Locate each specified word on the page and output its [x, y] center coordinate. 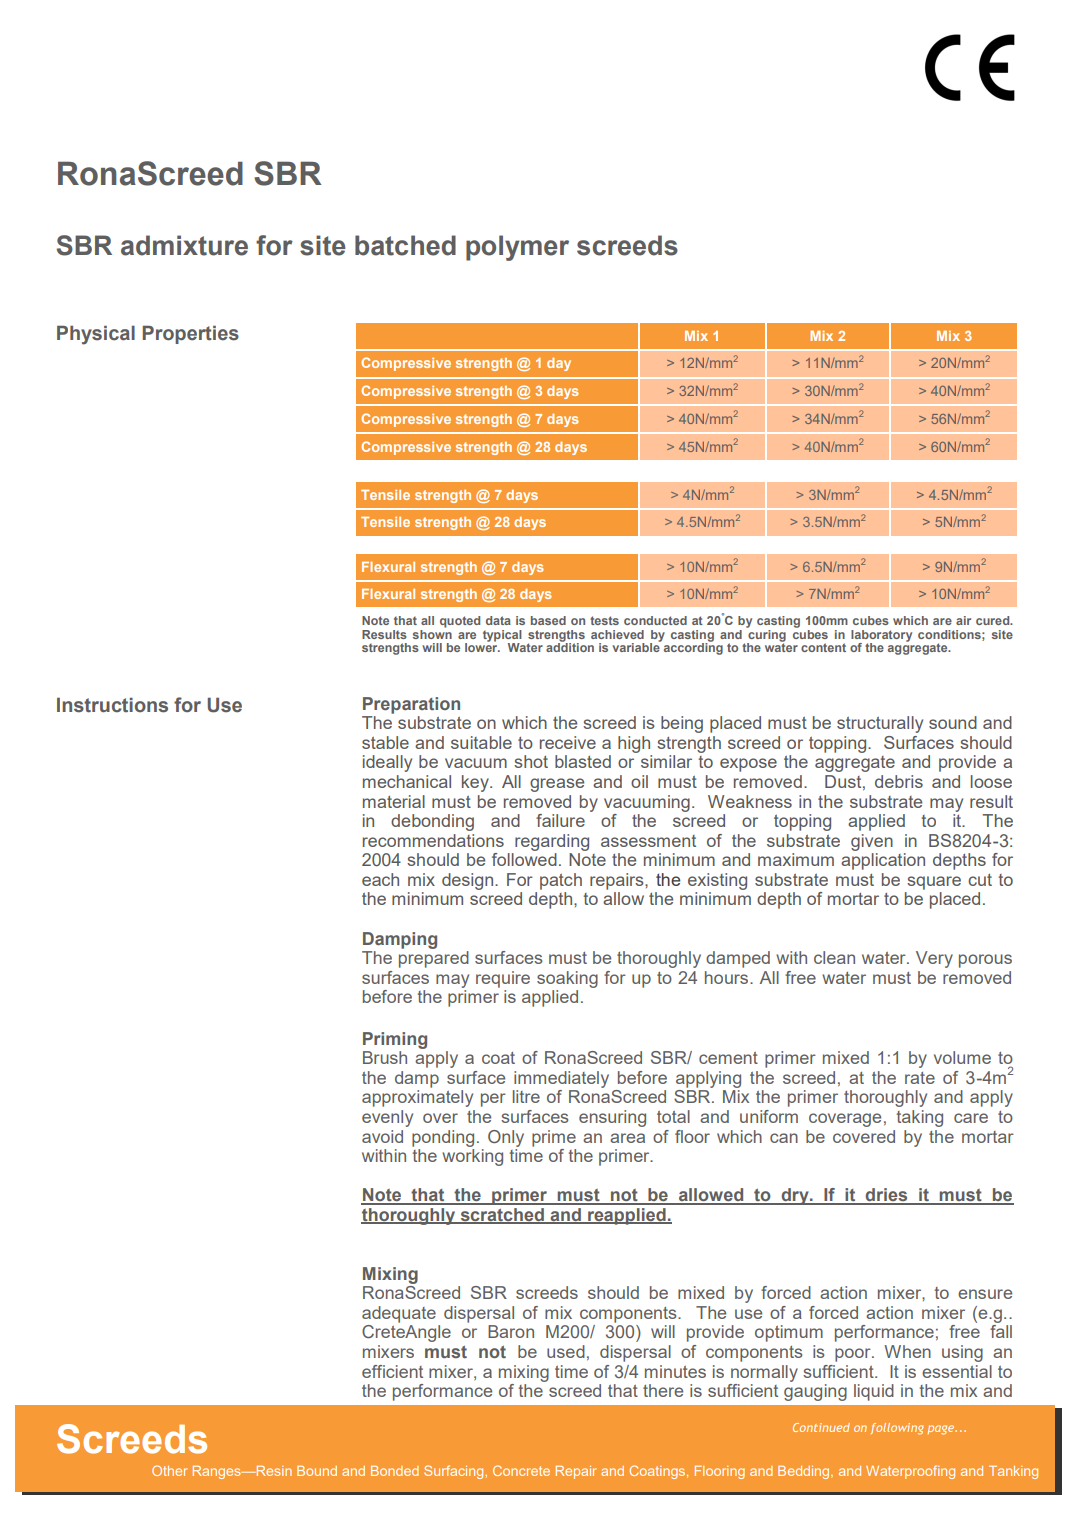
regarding [552, 842]
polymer [517, 248]
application [883, 861]
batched [405, 245]
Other [169, 1470]
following [897, 1429]
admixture [184, 245]
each [380, 879]
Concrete [521, 1470]
